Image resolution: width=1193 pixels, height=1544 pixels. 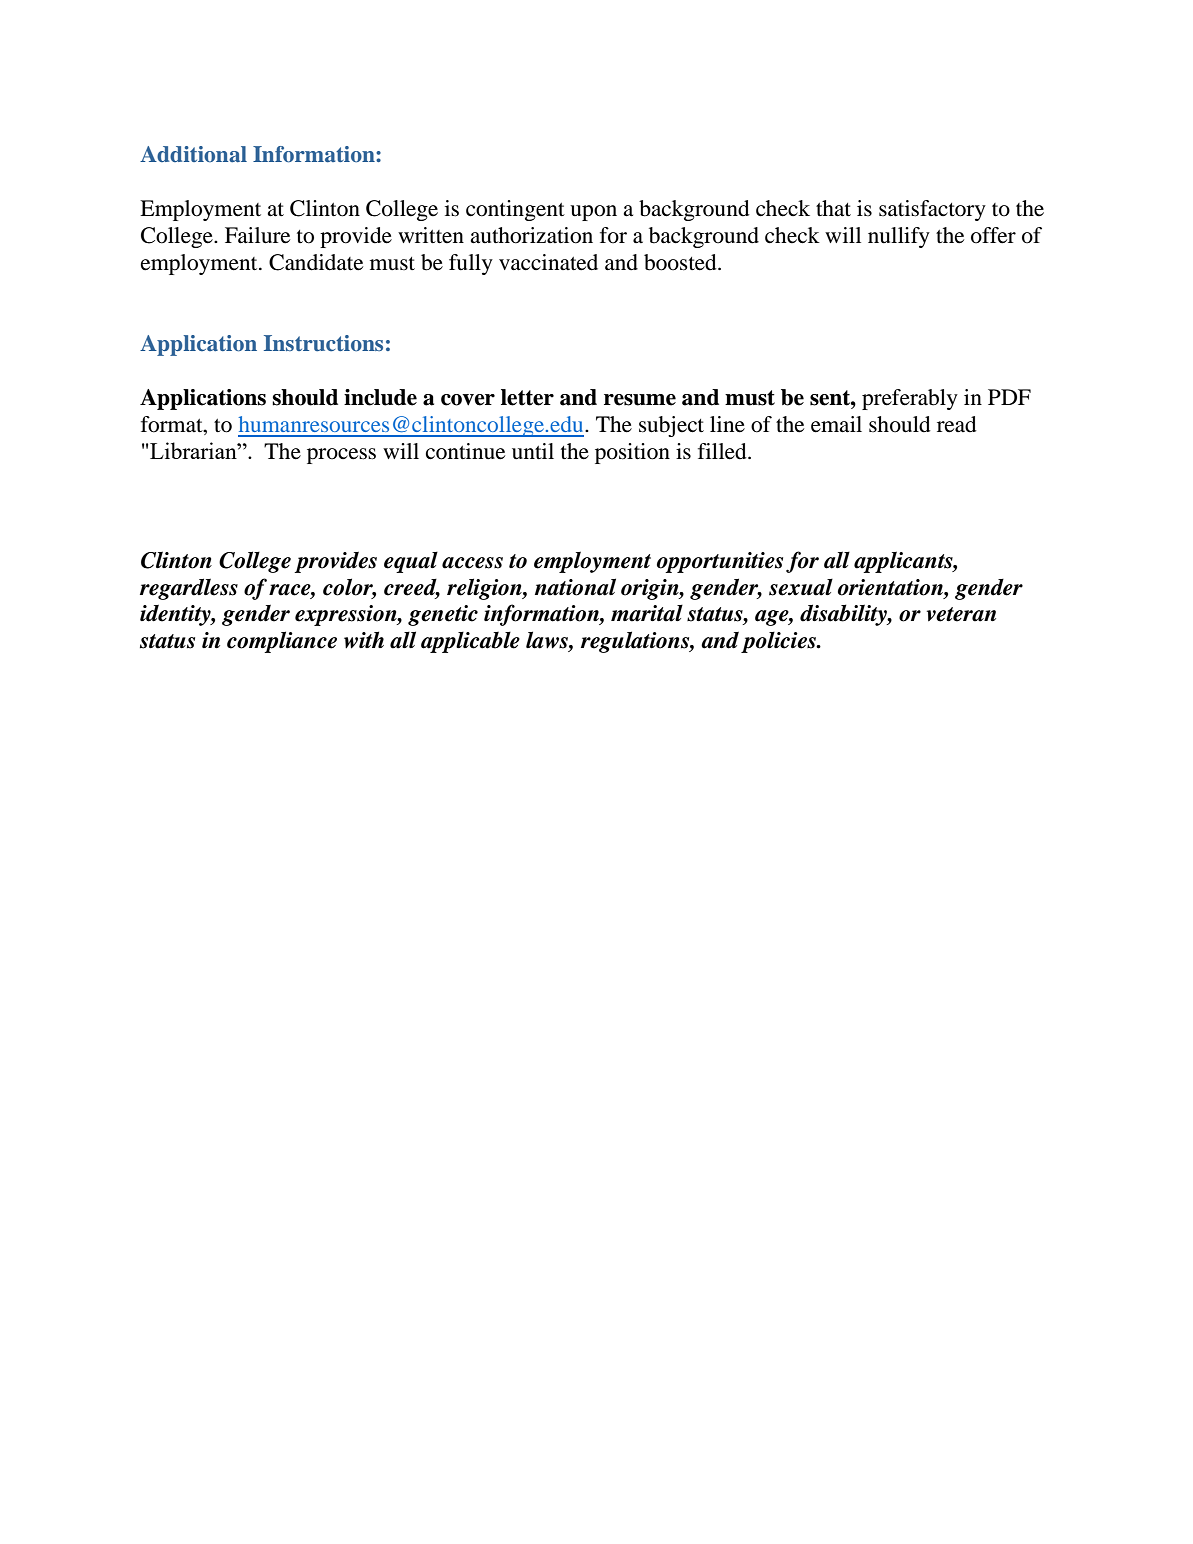 I want to click on compliance, so click(x=282, y=642).
